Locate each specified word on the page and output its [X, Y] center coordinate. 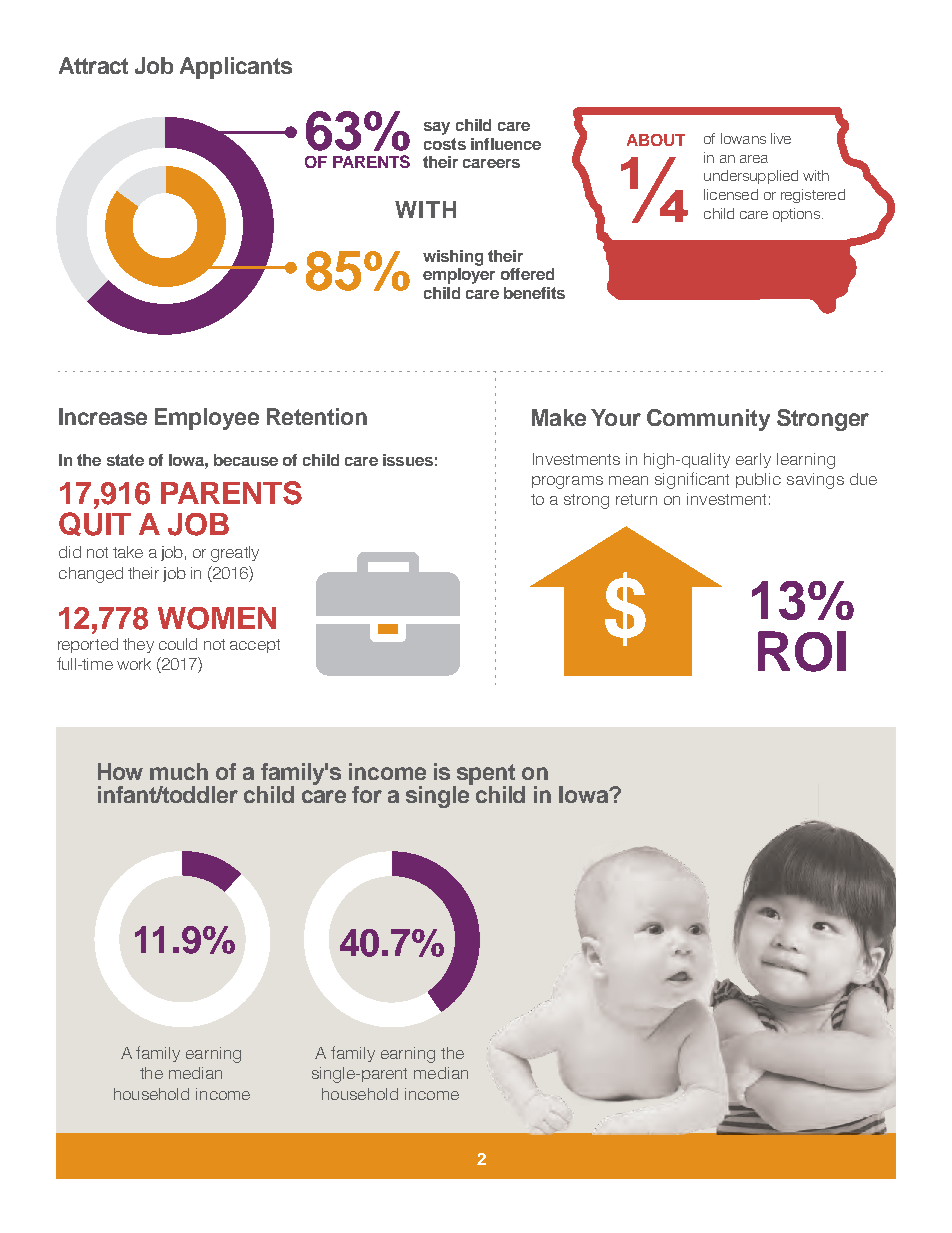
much [179, 771]
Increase [103, 416]
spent [484, 775]
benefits [534, 293]
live [781, 138]
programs [567, 482]
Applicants [236, 68]
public [758, 480]
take [128, 552]
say [437, 128]
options [796, 215]
